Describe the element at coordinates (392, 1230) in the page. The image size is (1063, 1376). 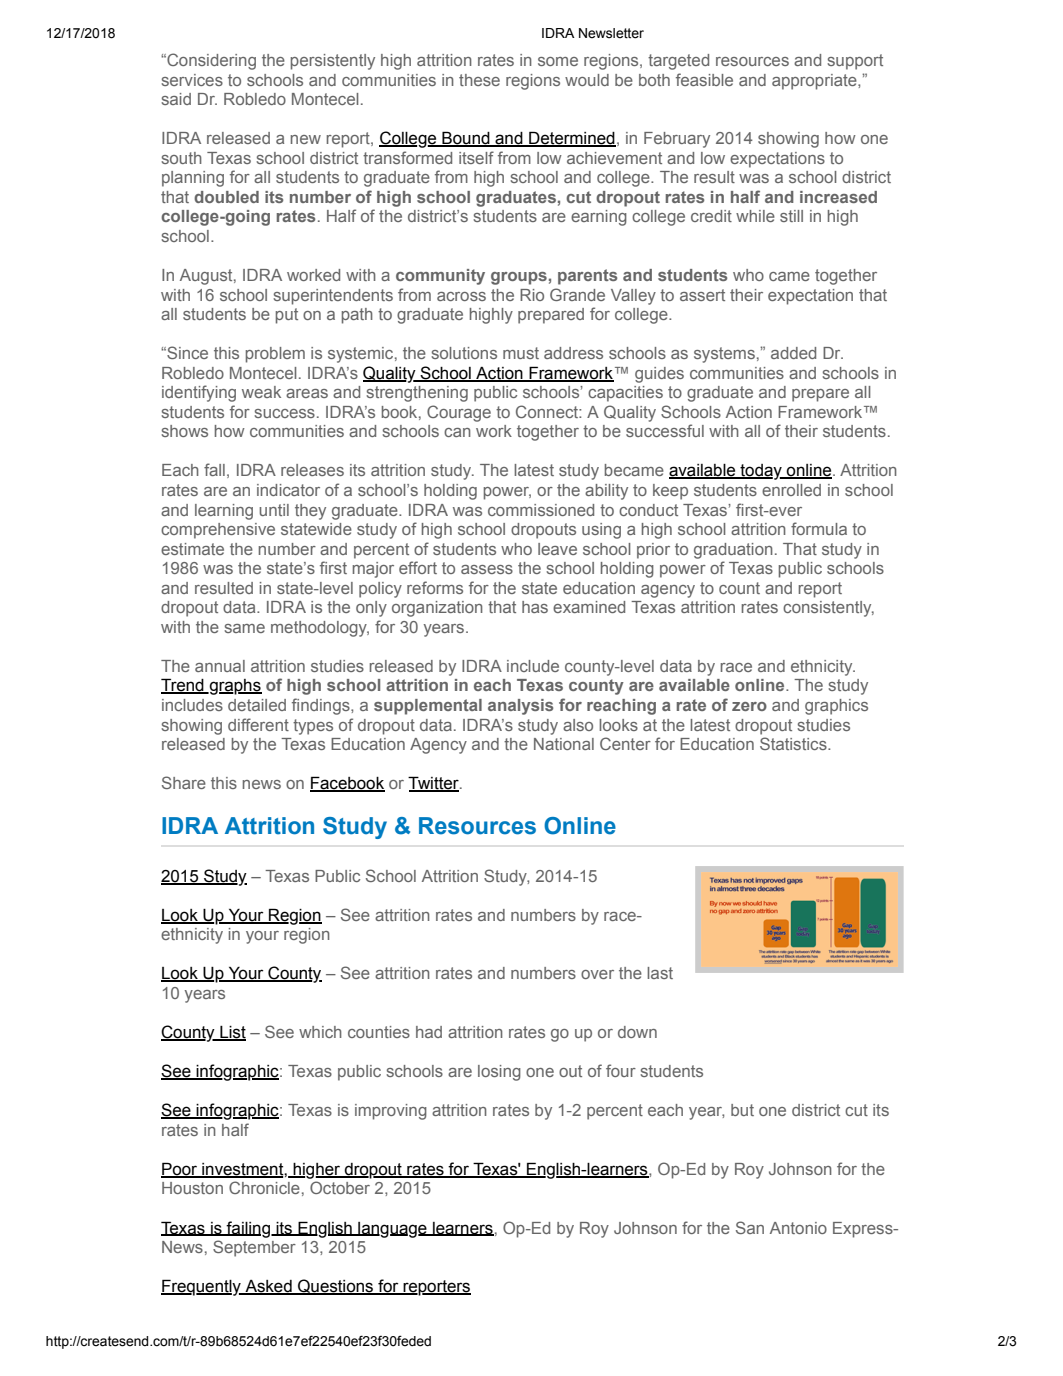
I see `language` at that location.
